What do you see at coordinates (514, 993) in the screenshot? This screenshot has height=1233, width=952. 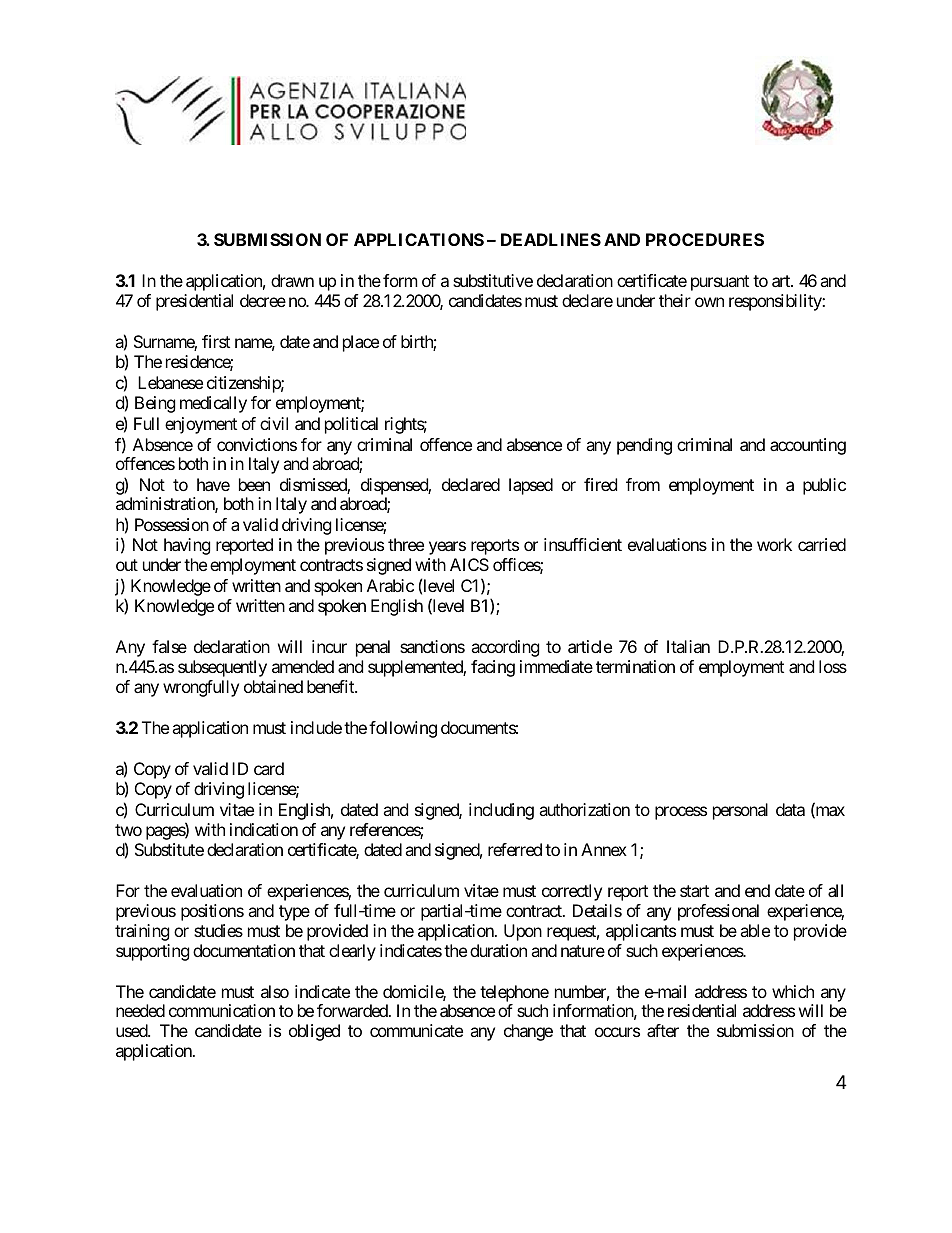 I see `telephone` at bounding box center [514, 993].
